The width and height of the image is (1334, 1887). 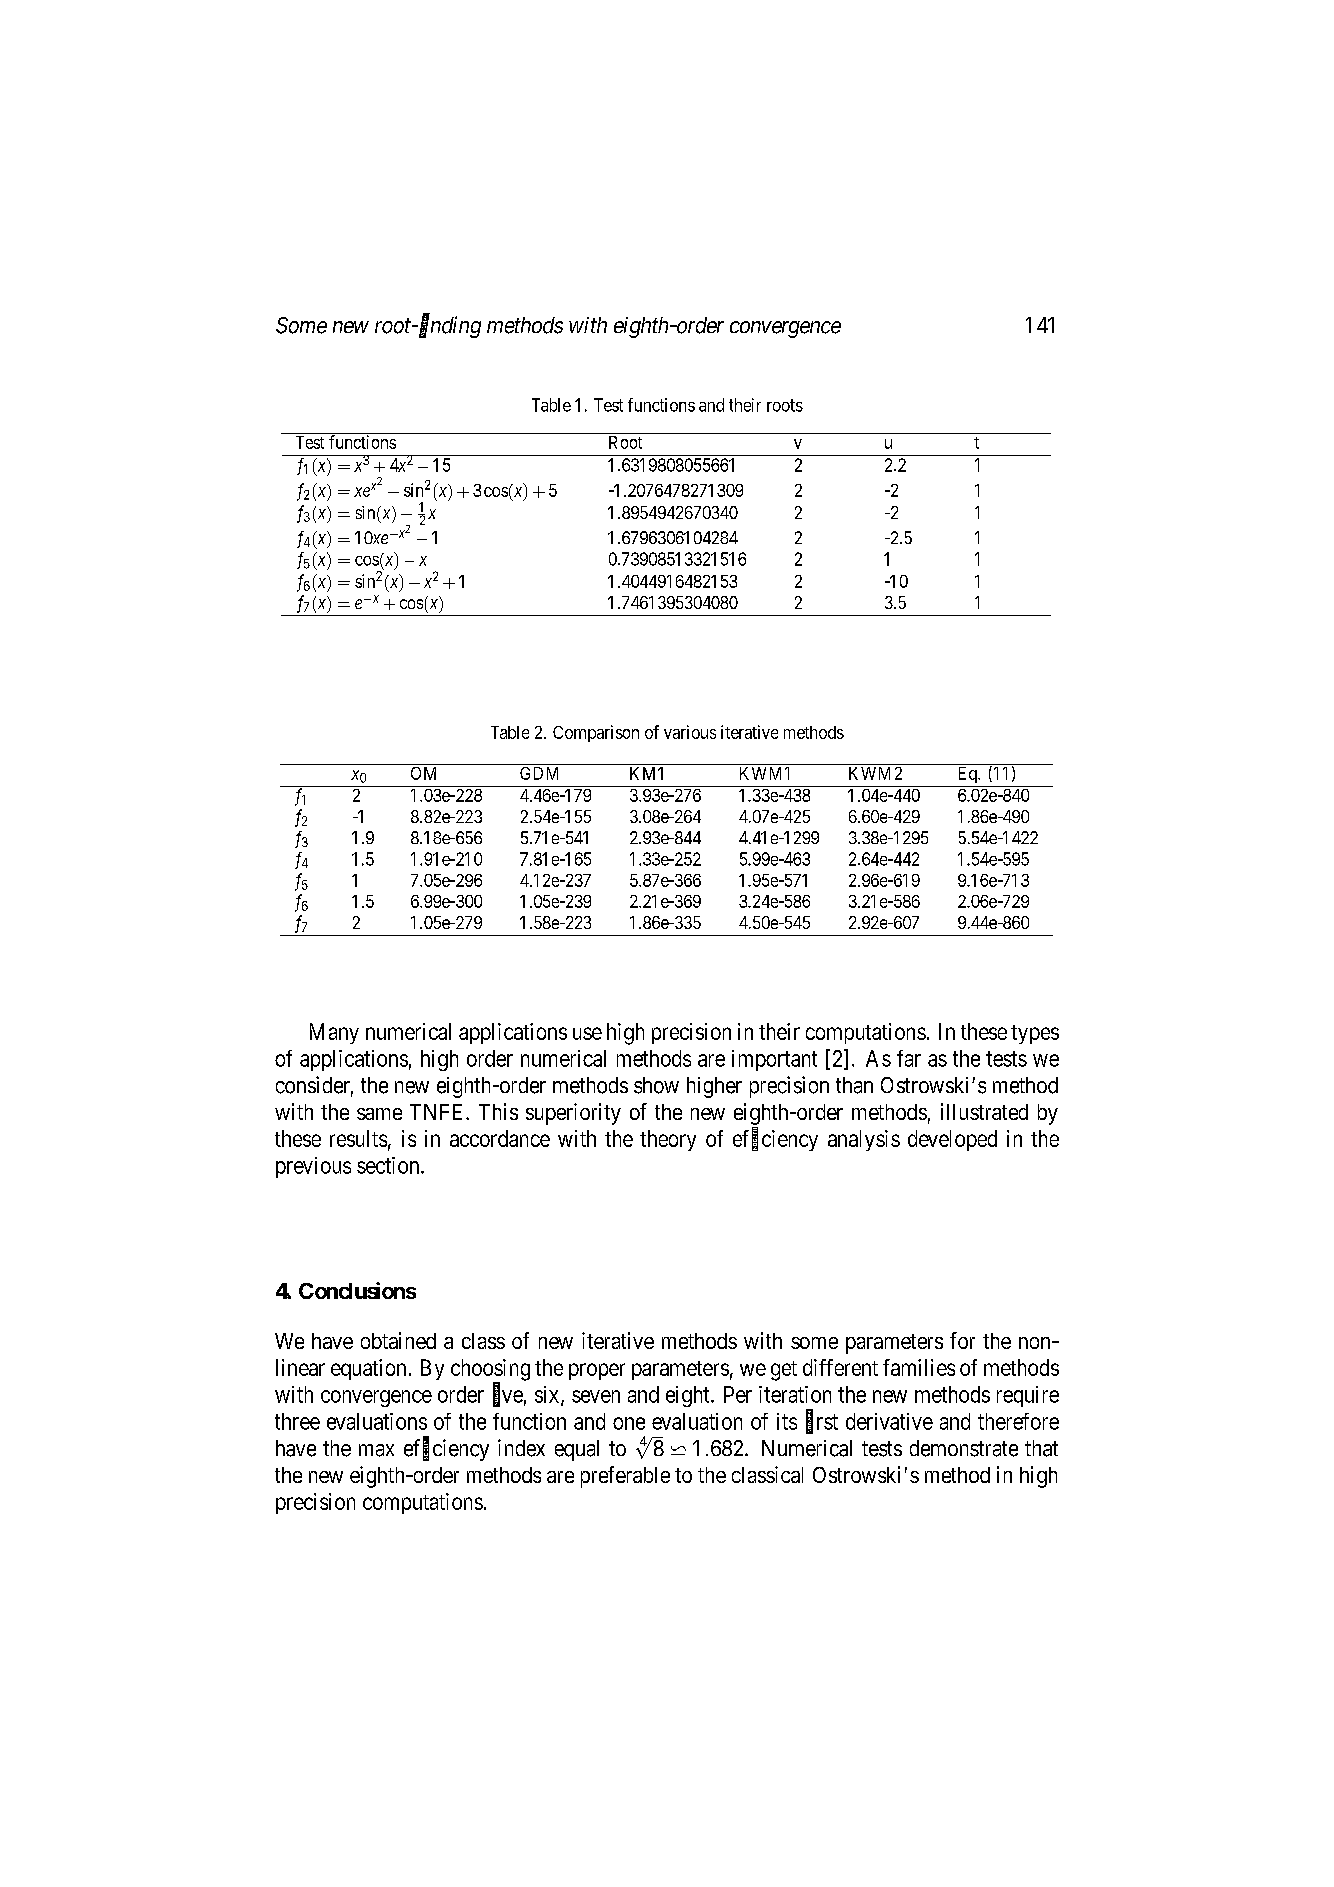 I want to click on section, so click(x=389, y=1165).
